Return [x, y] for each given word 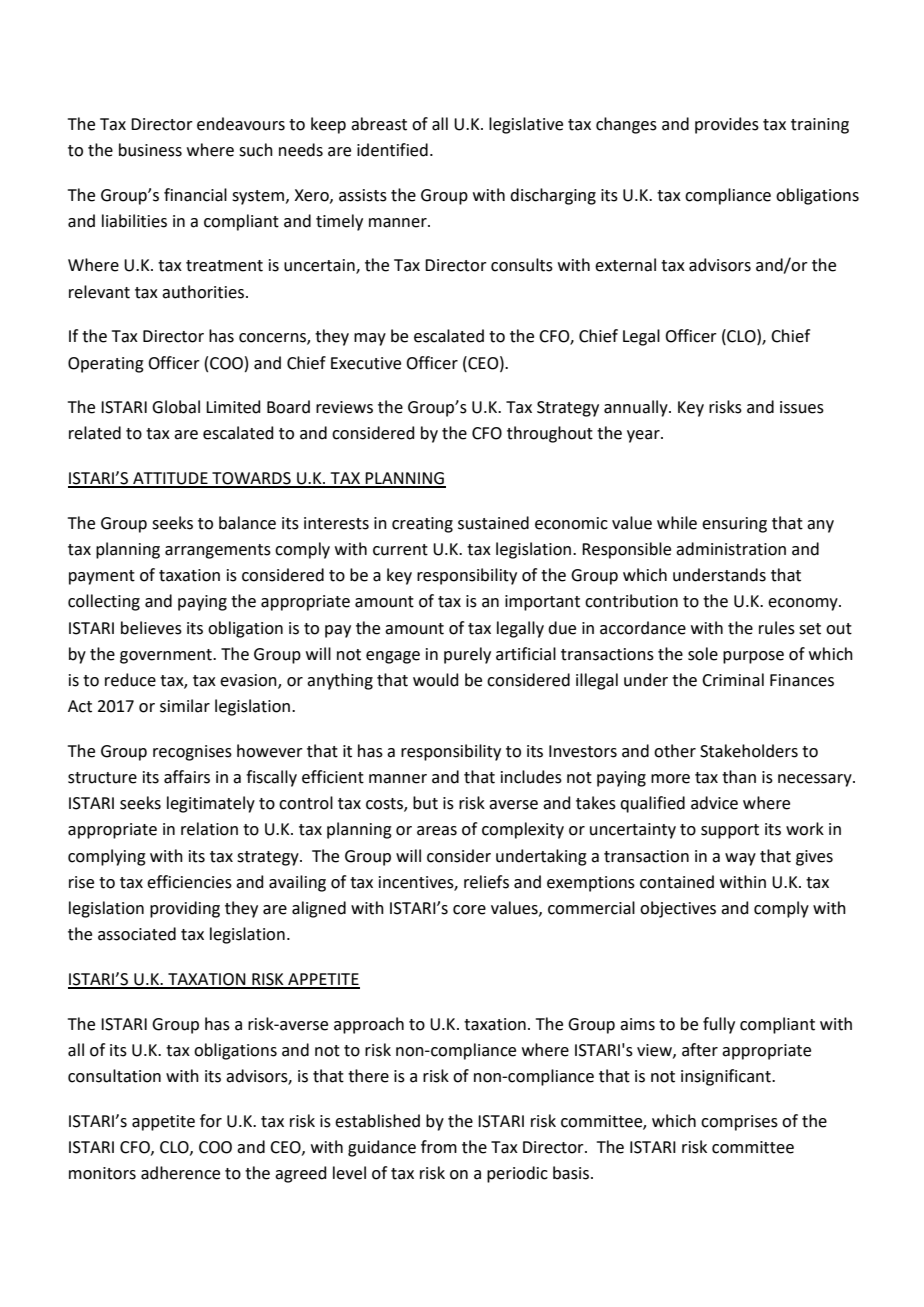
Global [176, 407]
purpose [753, 657]
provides [727, 125]
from [439, 1147]
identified [392, 150]
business [150, 150]
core [469, 910]
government [167, 656]
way [740, 859]
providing [185, 909]
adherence [180, 1173]
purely [467, 655]
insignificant [727, 1077]
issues [802, 407]
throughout [550, 434]
